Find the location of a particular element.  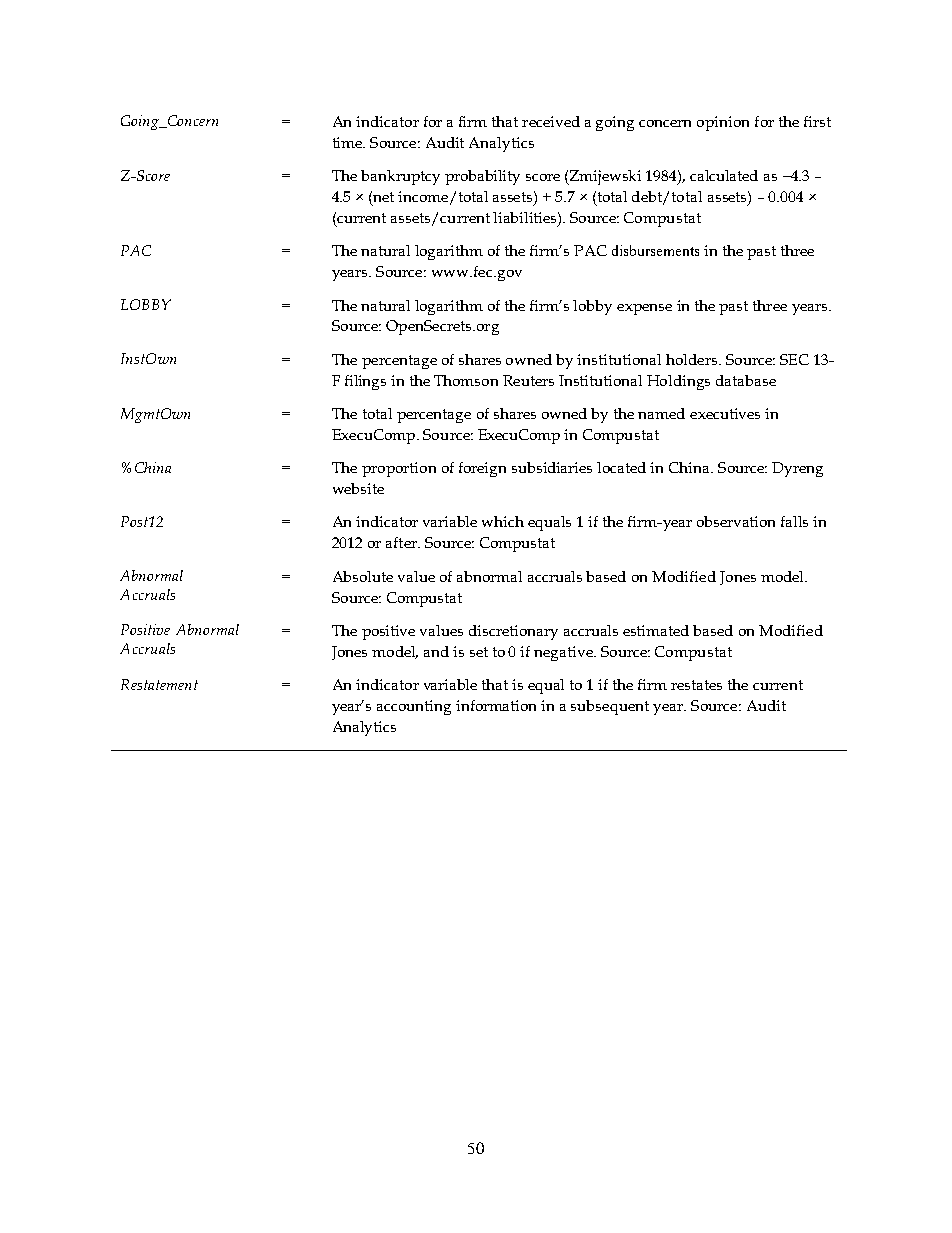

Restatement is located at coordinates (159, 684).
